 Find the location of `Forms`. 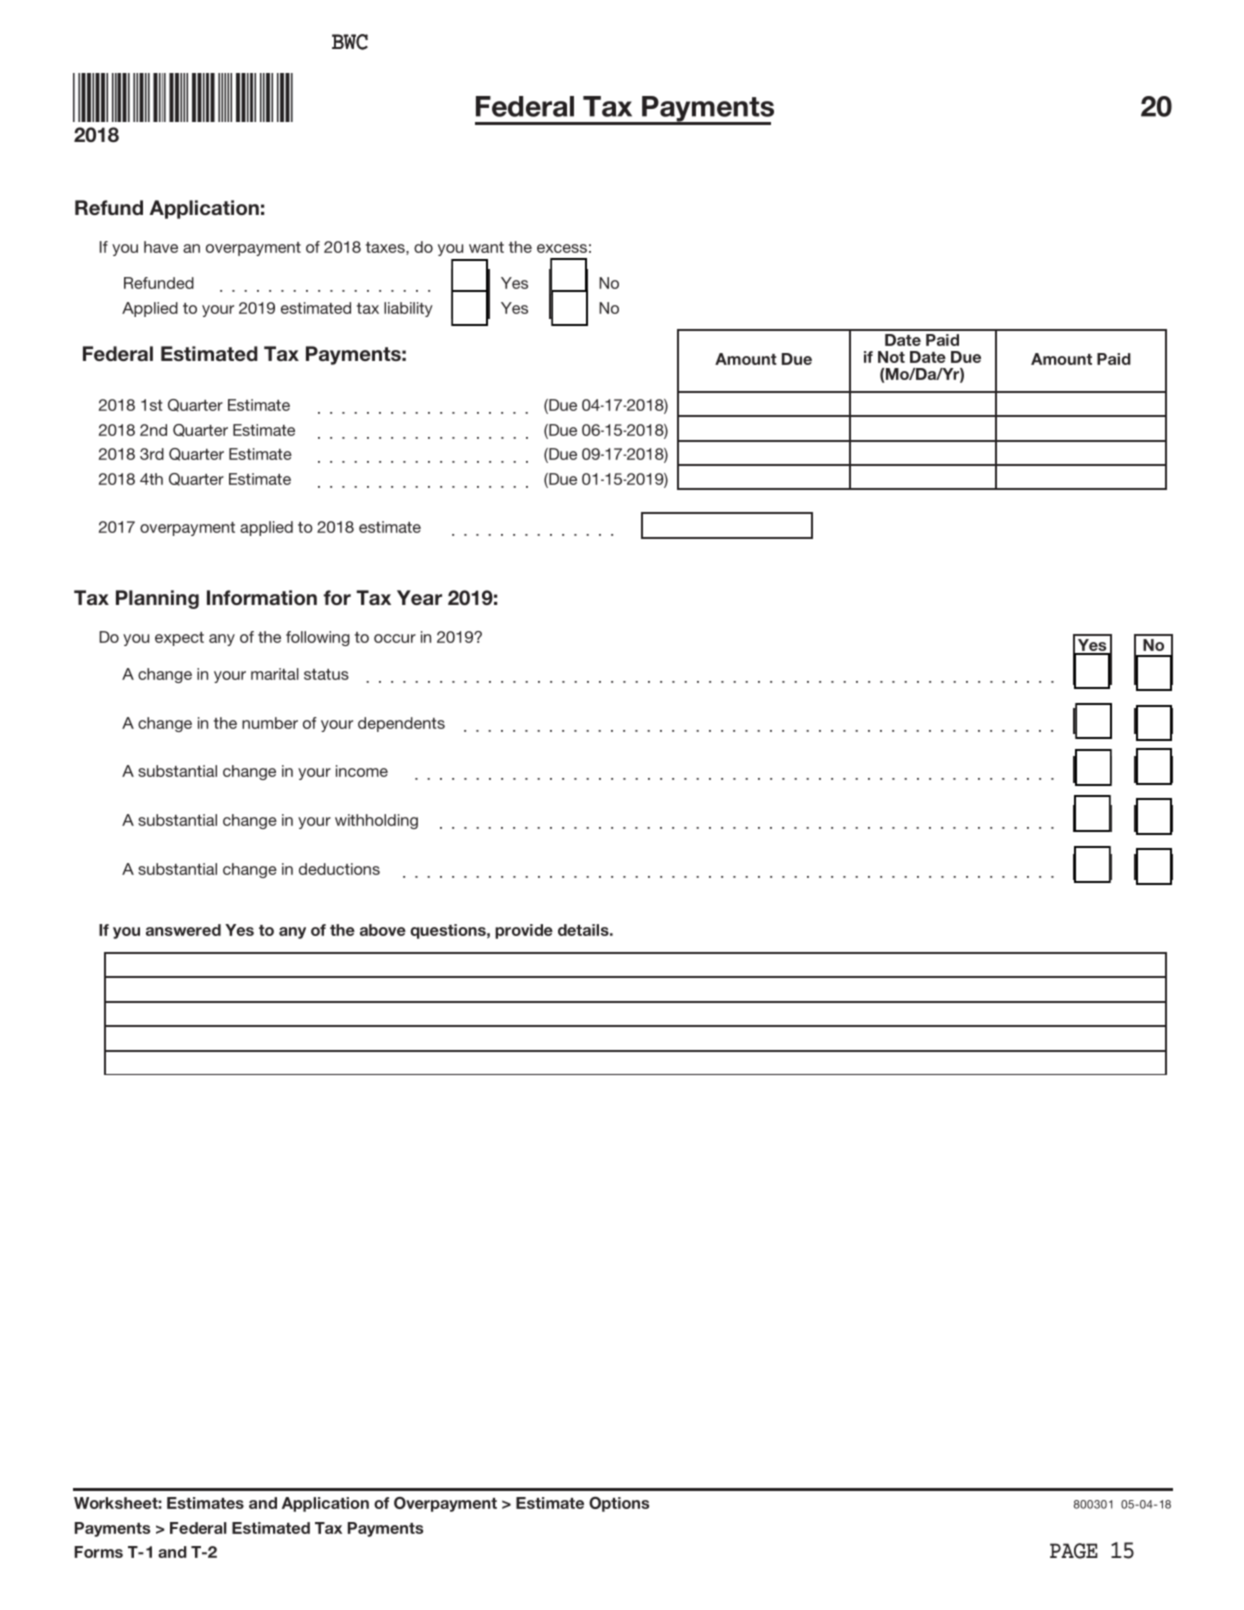

Forms is located at coordinates (98, 1552).
